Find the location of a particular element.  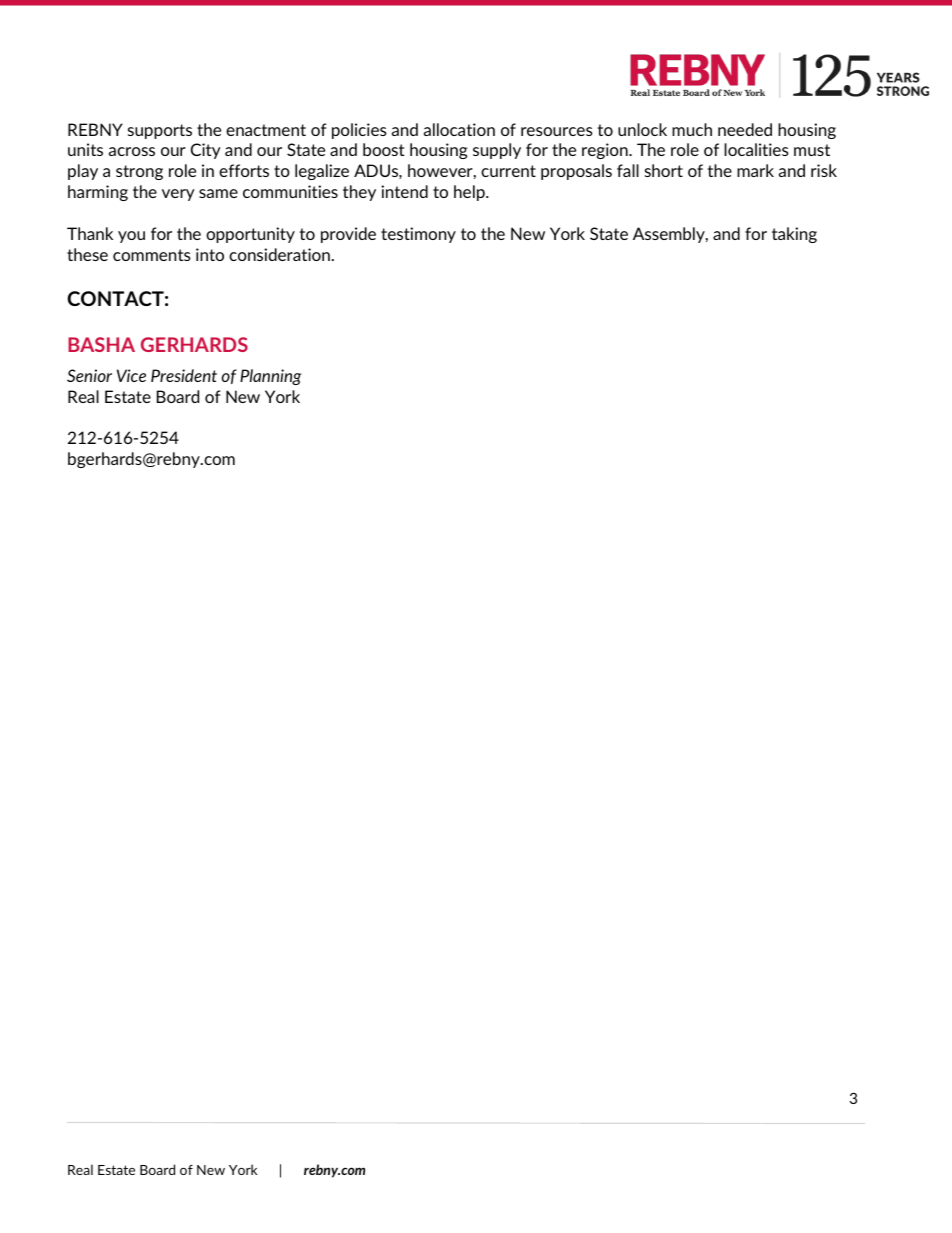

comments is located at coordinates (152, 255).
